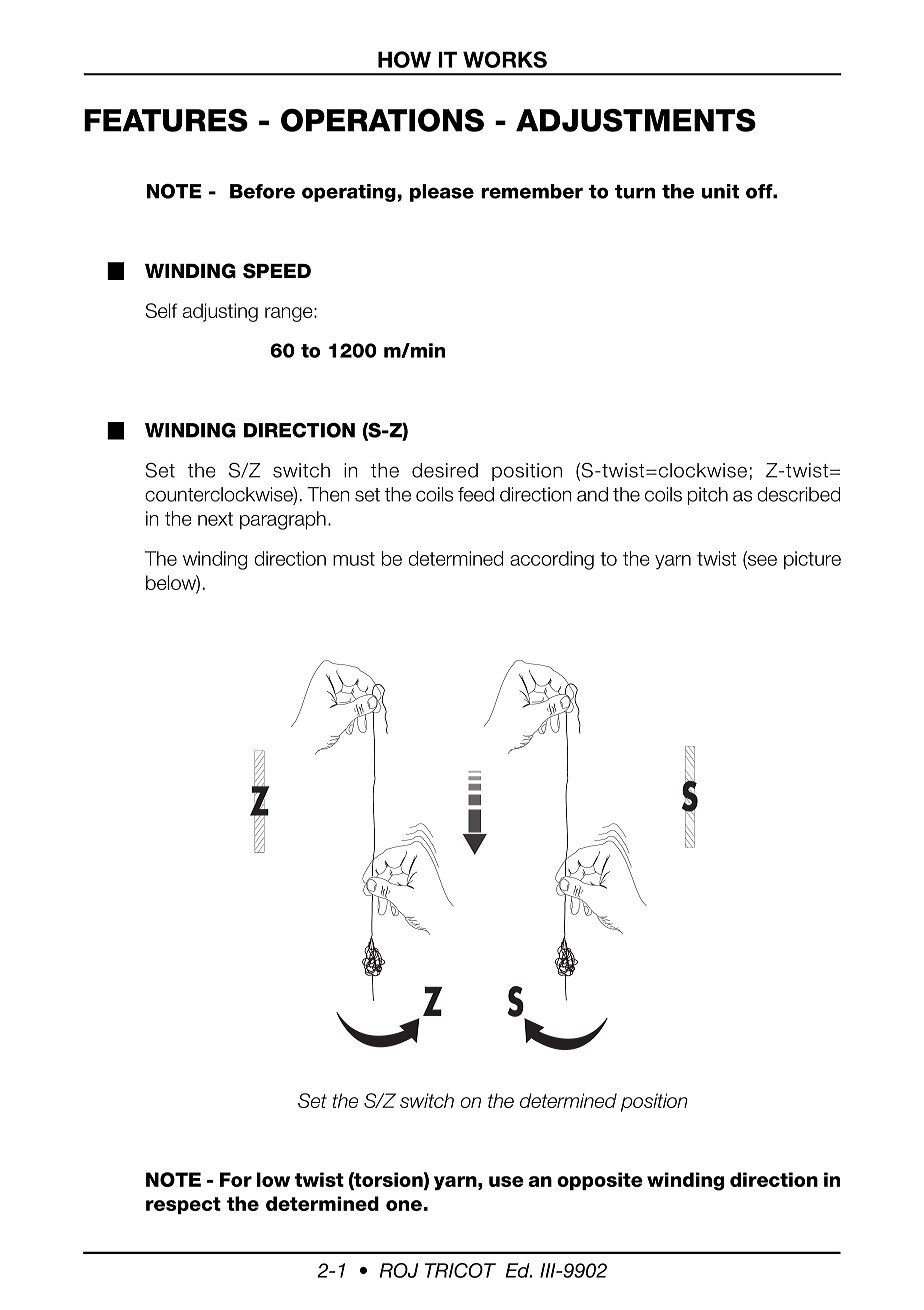  I want to click on feed, so click(476, 494).
